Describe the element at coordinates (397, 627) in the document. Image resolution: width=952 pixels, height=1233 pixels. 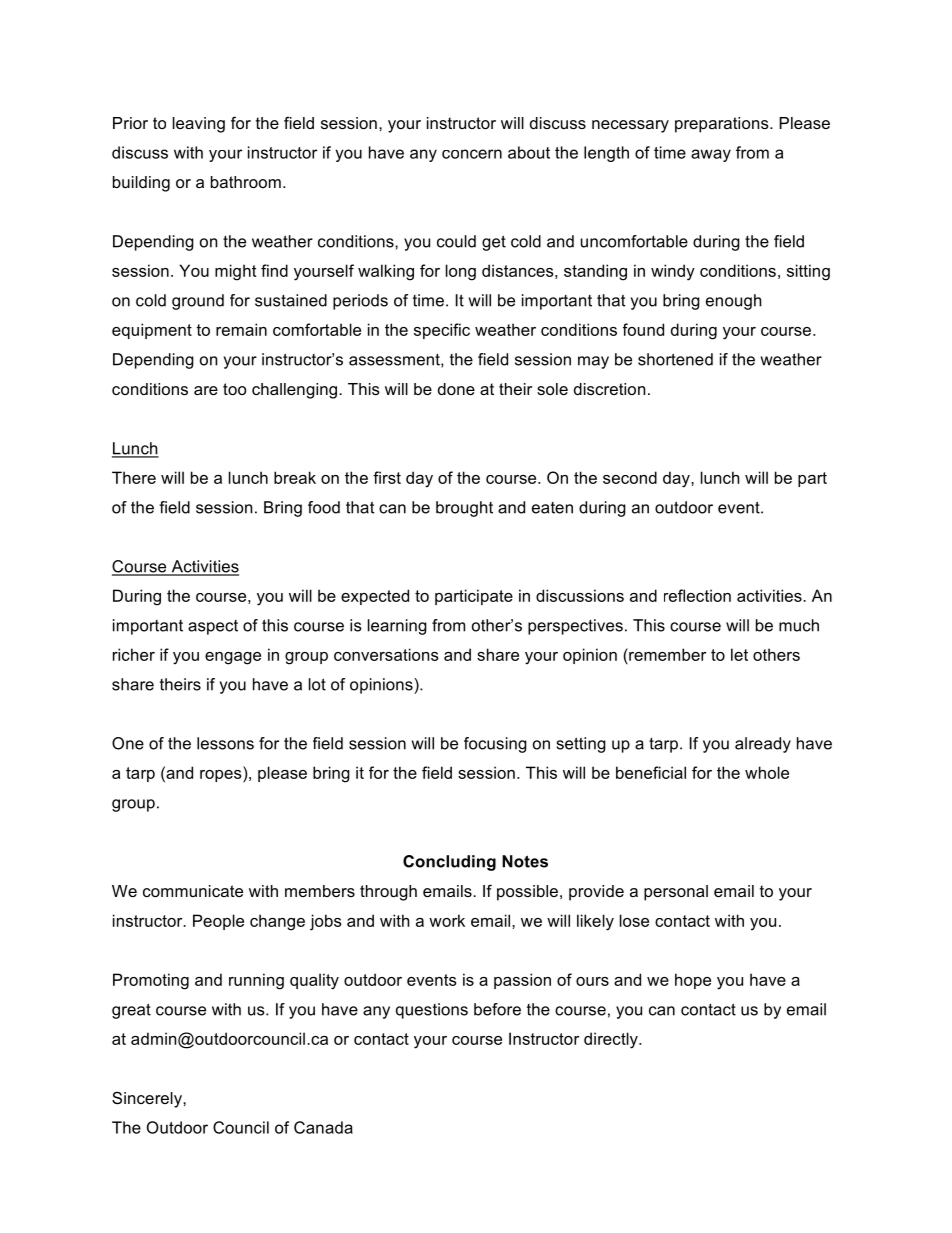
I see `learning` at that location.
